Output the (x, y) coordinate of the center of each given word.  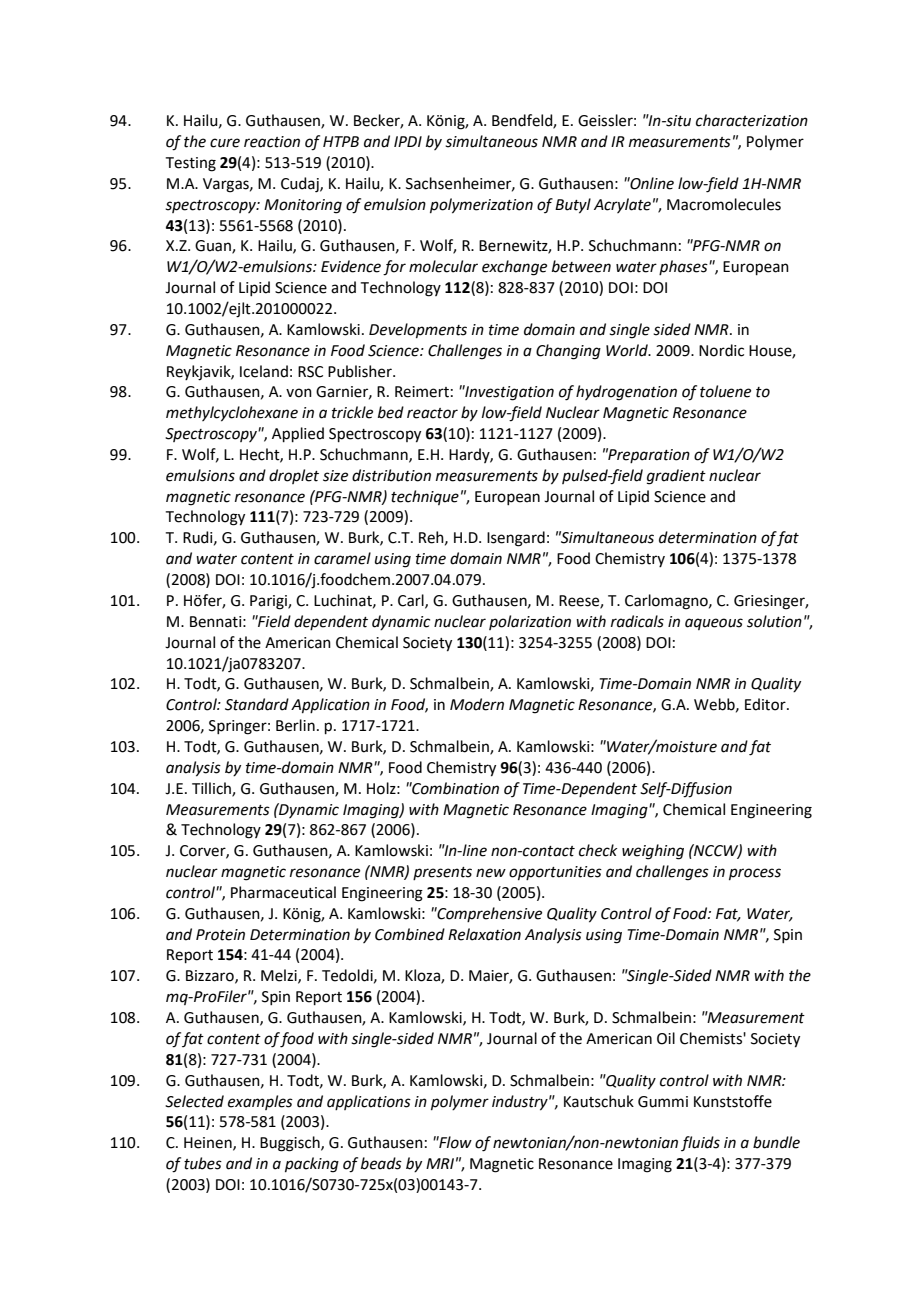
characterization (752, 120)
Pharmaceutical (283, 892)
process (755, 874)
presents (442, 873)
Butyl (573, 206)
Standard (257, 704)
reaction (272, 142)
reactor (432, 413)
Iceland (264, 371)
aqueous (714, 624)
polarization (530, 622)
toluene (725, 391)
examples (260, 1102)
